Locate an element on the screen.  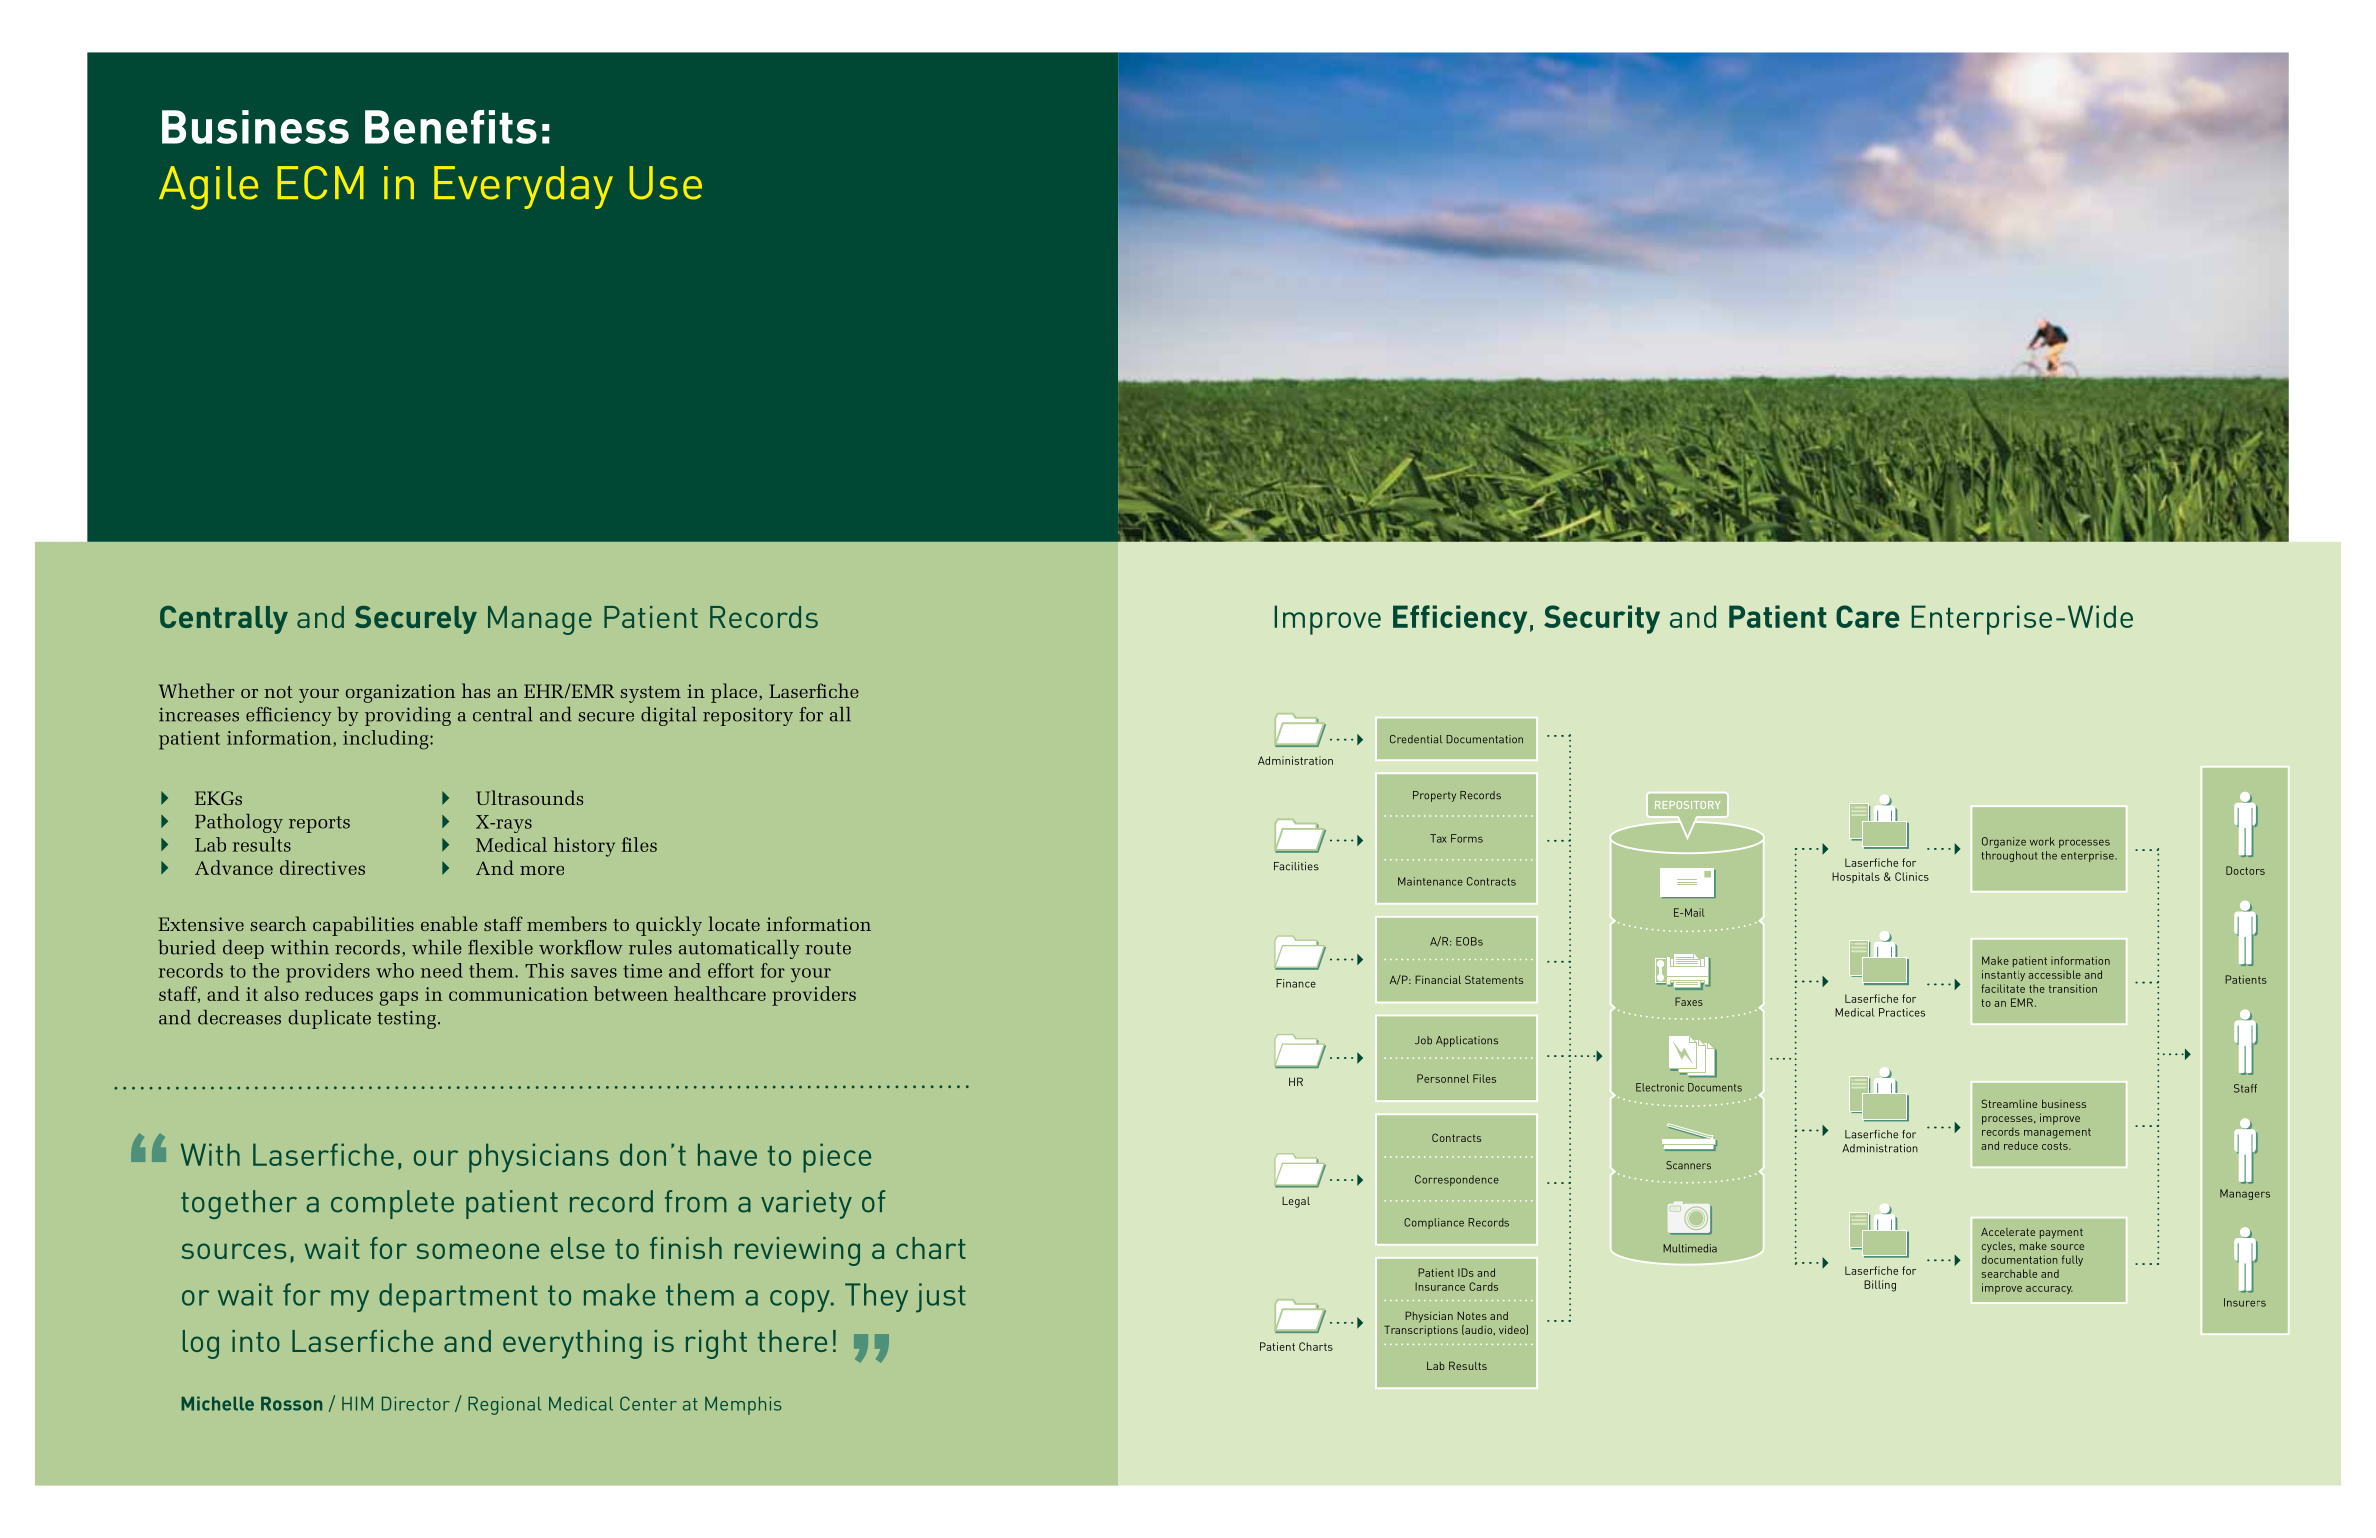
Job is located at coordinates (1423, 1040).
